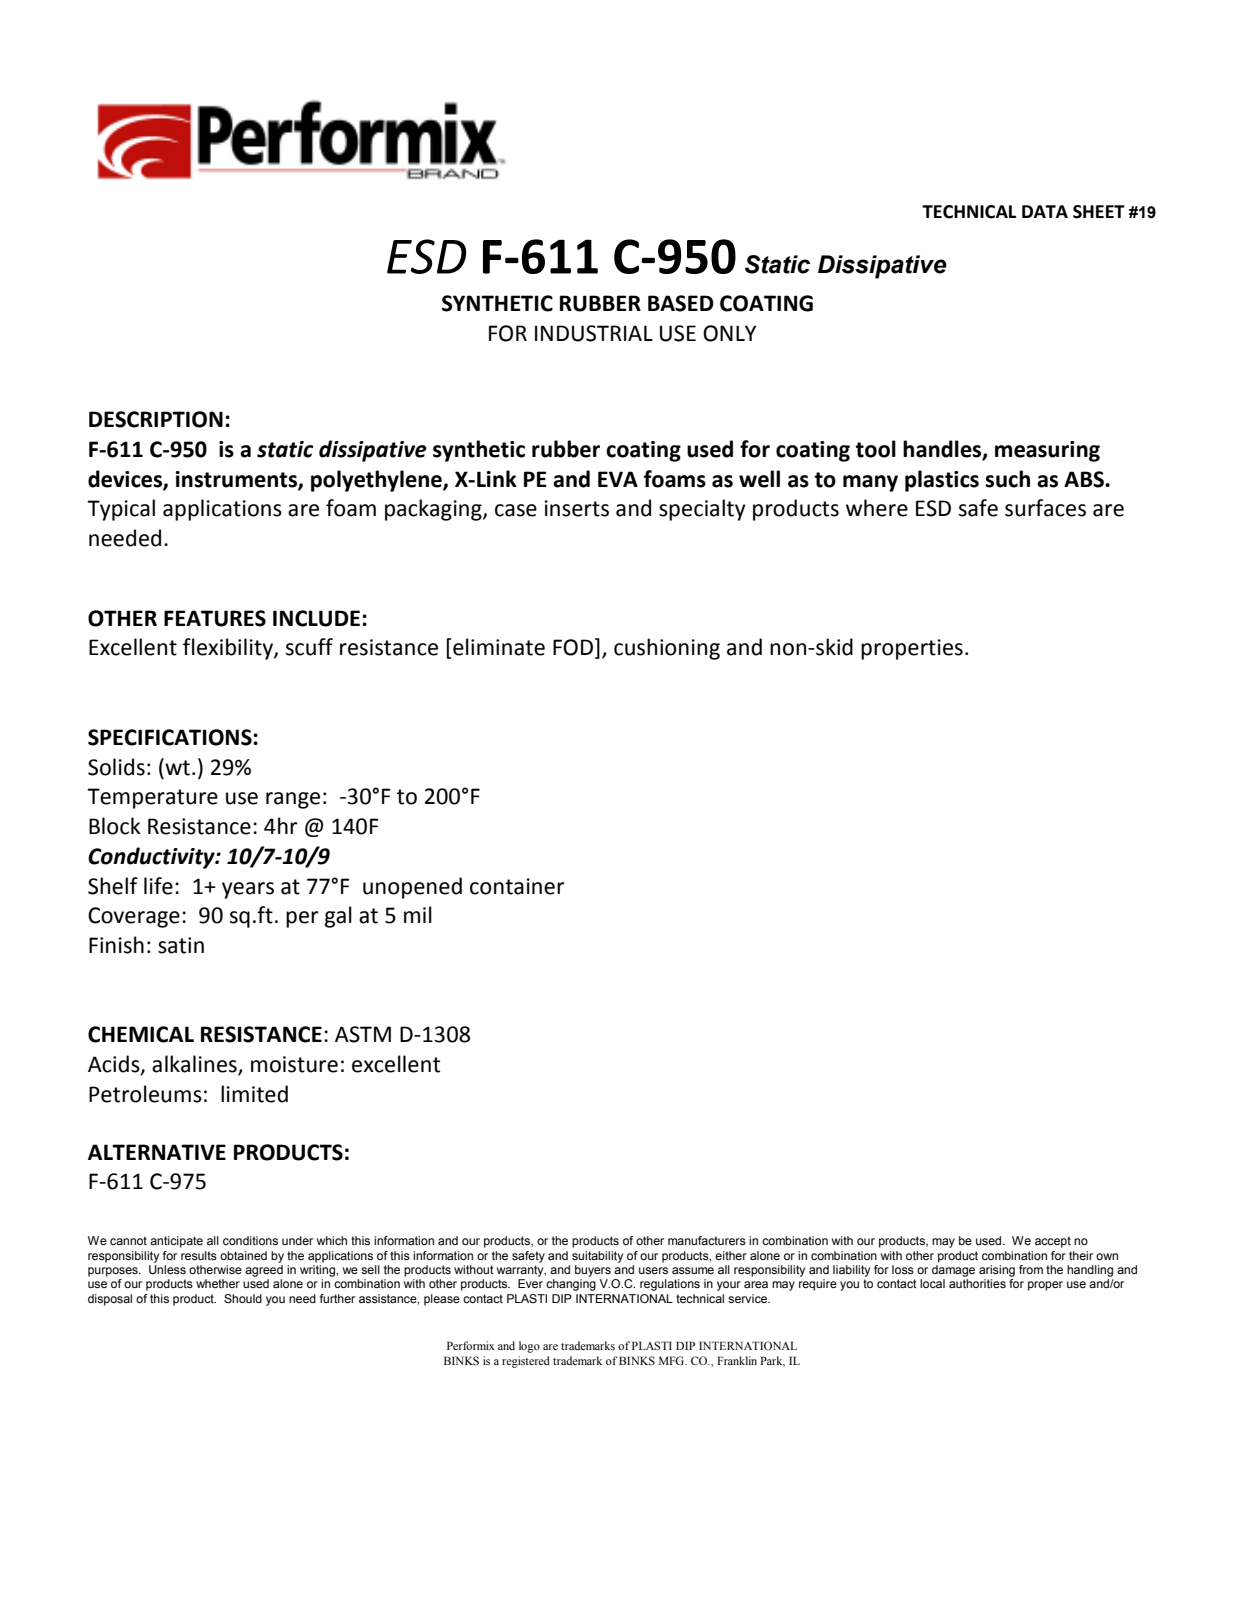  Describe the element at coordinates (681, 303) in the image. I see `BASED` at that location.
